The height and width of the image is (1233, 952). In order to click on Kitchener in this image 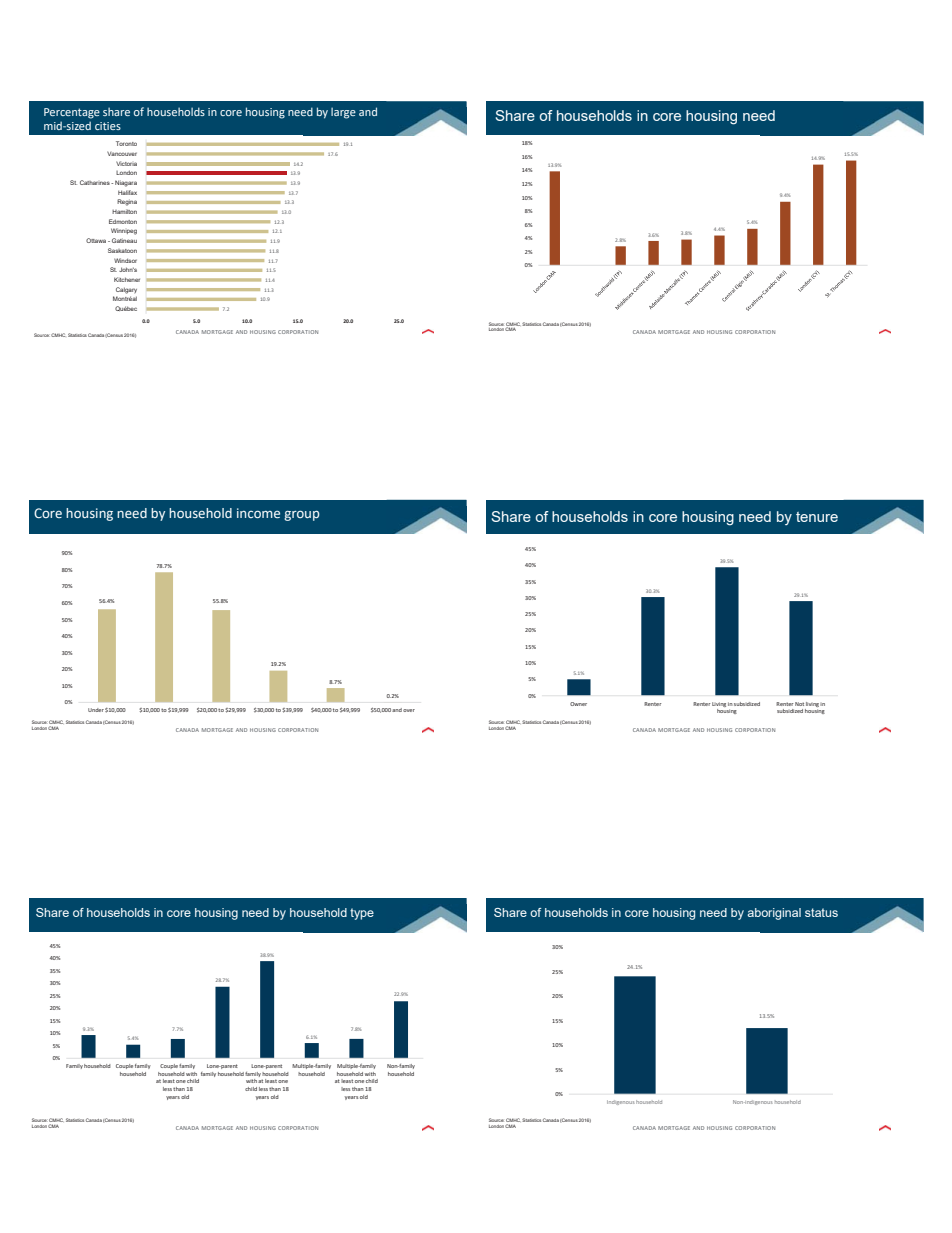, I will do `click(127, 279)`.
